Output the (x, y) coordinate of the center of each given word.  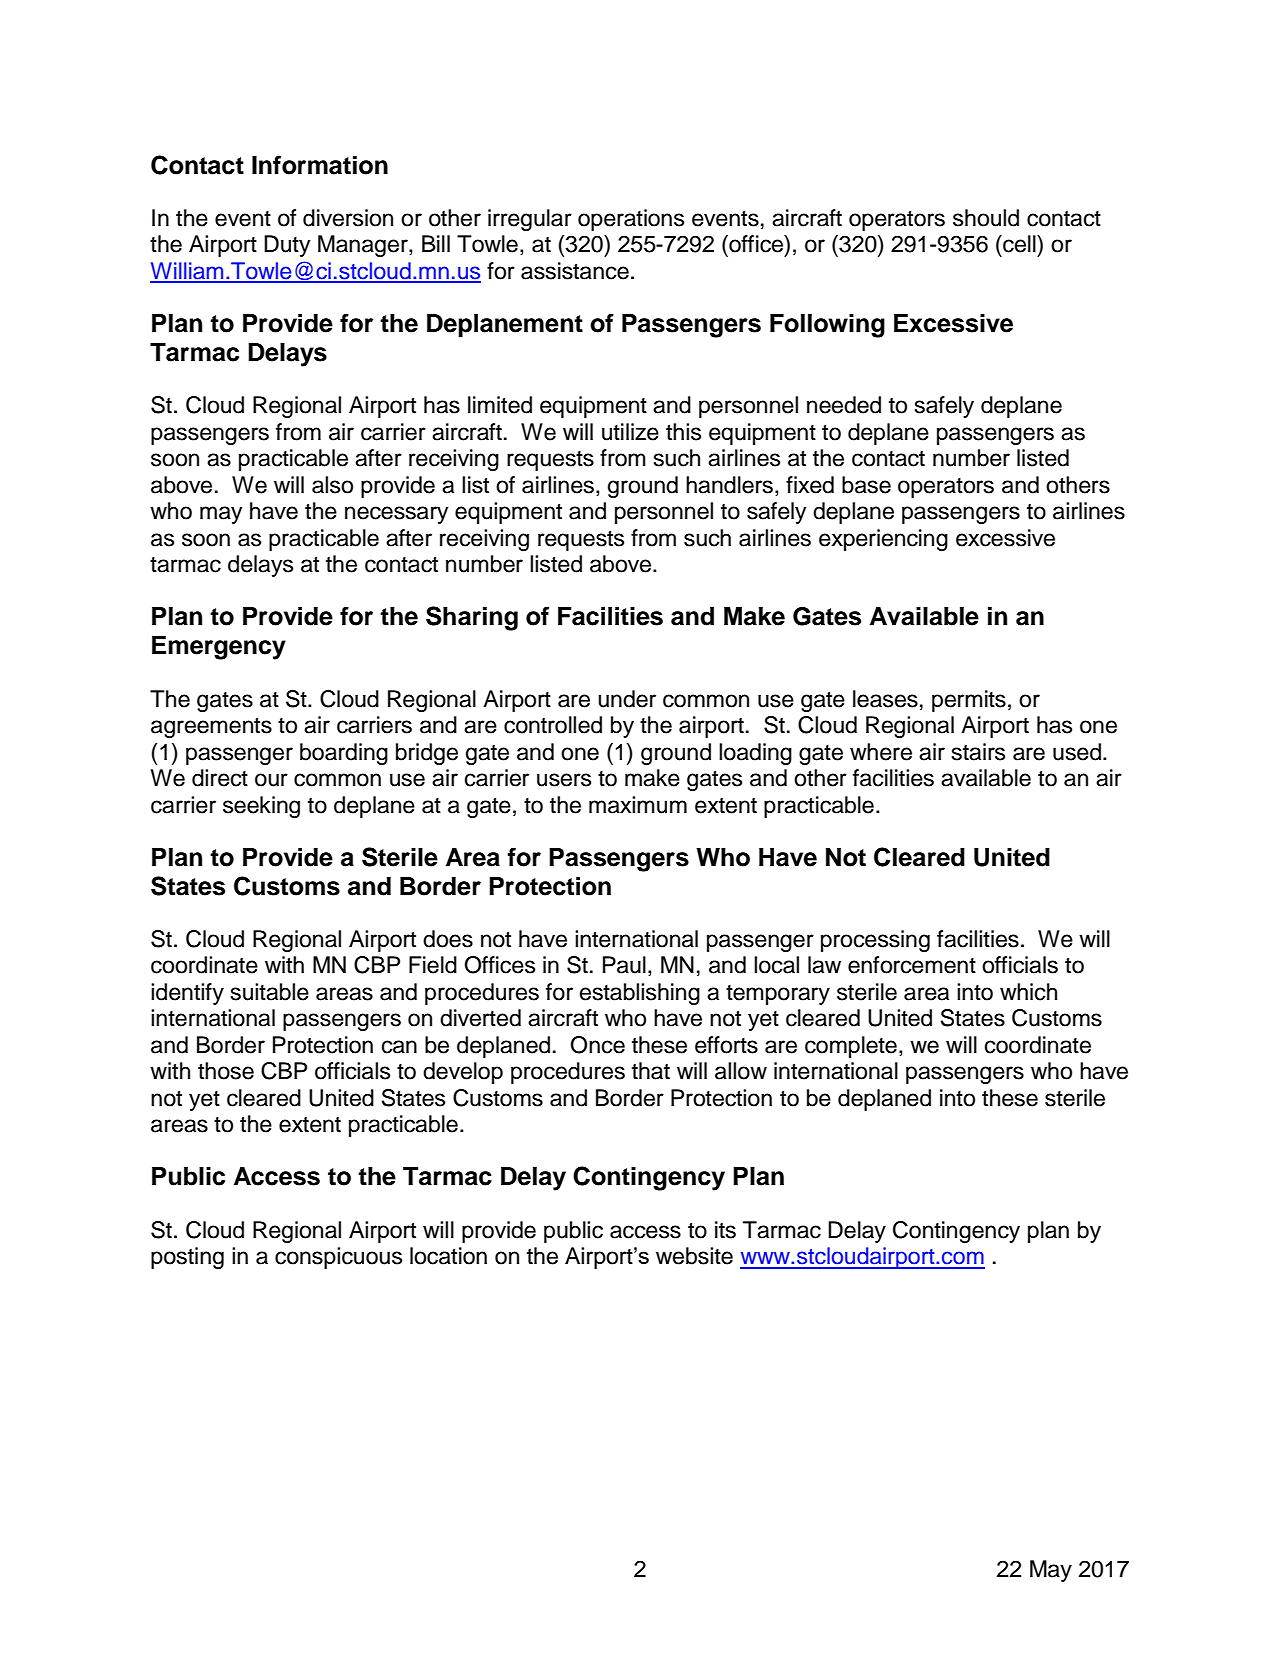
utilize (630, 432)
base (866, 485)
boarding (344, 754)
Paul (624, 965)
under (627, 699)
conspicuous (338, 1258)
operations (631, 220)
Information (320, 165)
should (986, 218)
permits (969, 701)
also (332, 485)
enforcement (912, 965)
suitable (270, 992)
